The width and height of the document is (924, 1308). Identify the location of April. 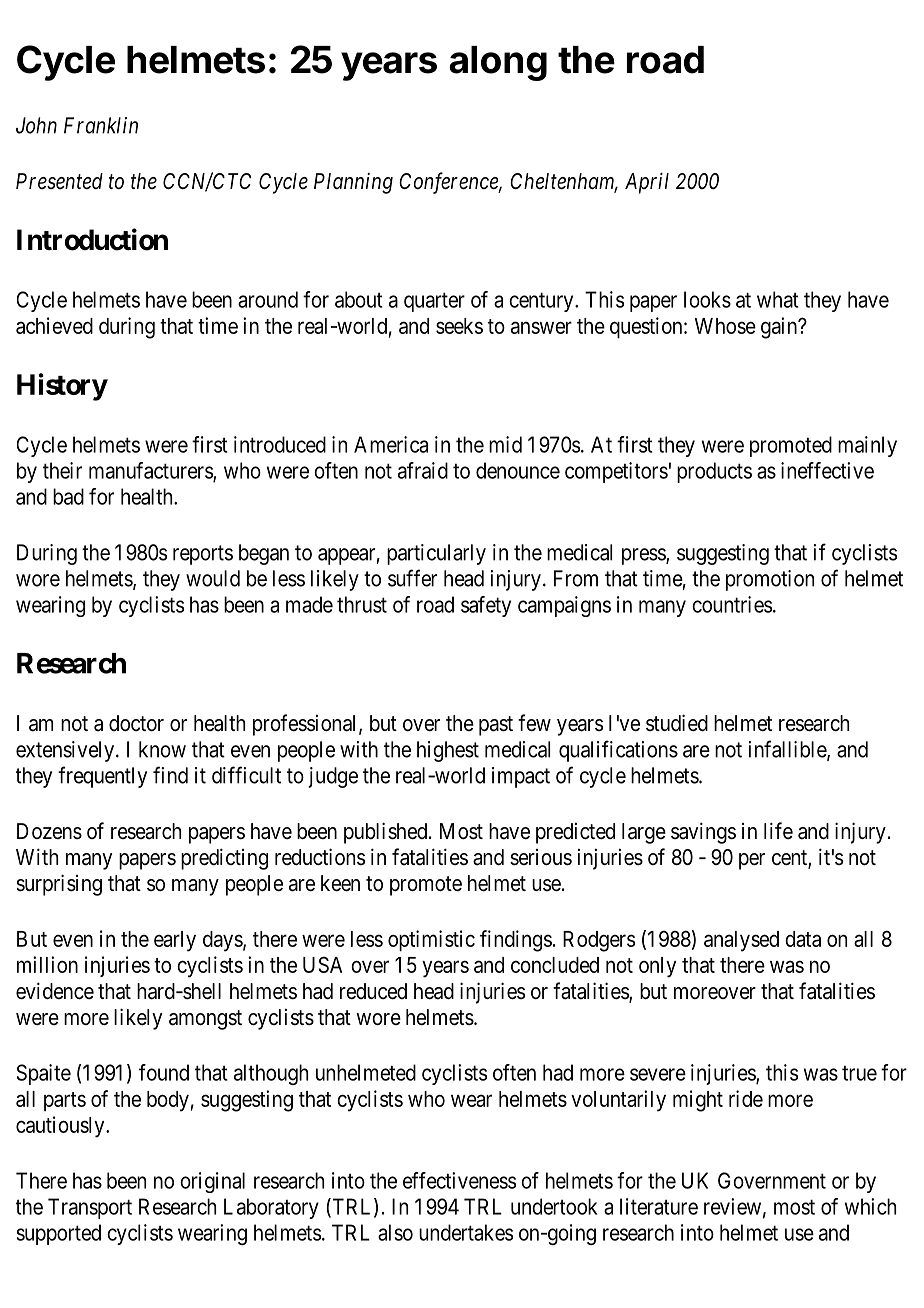
(647, 183).
